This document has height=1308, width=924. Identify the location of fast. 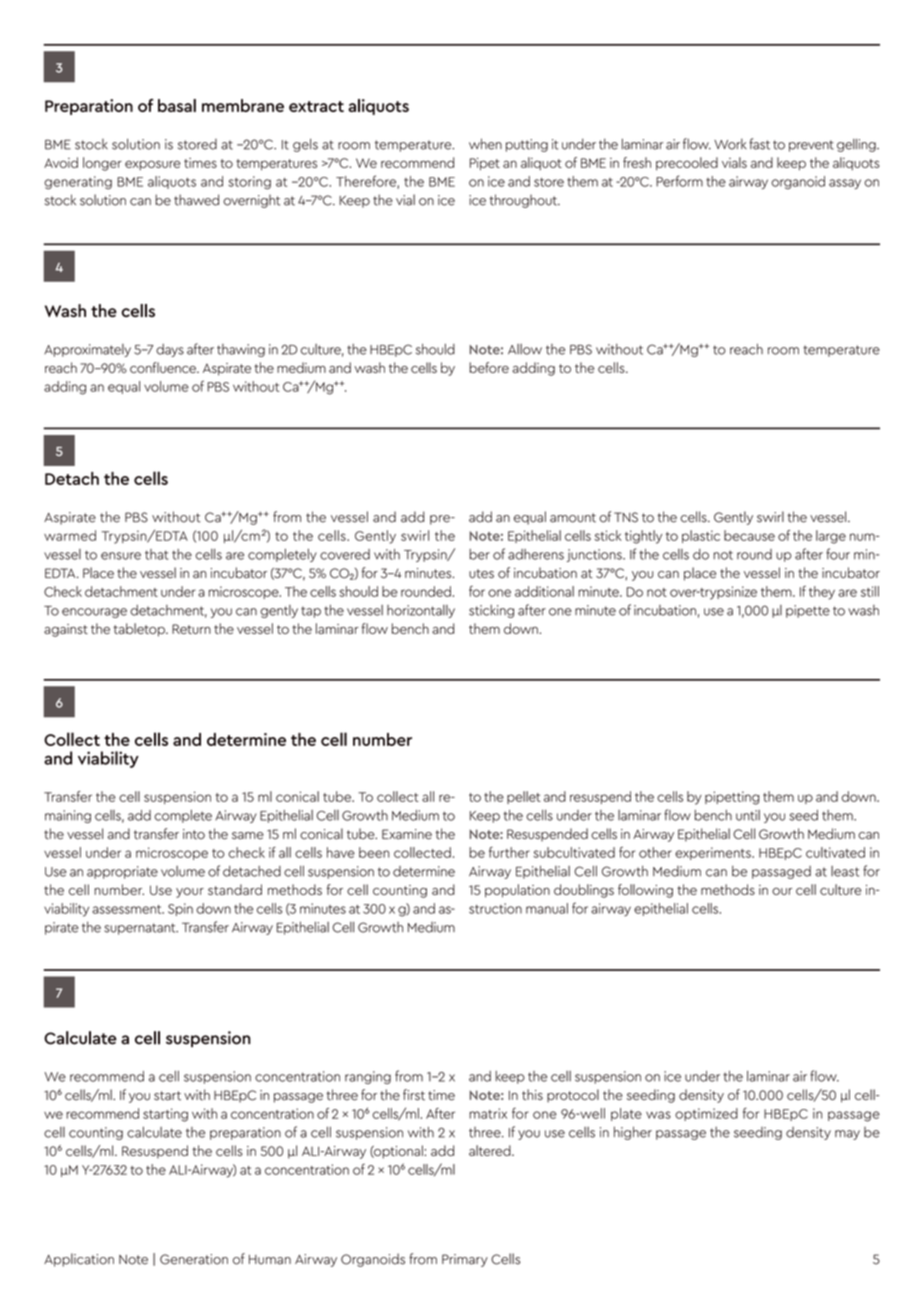
(759, 144).
